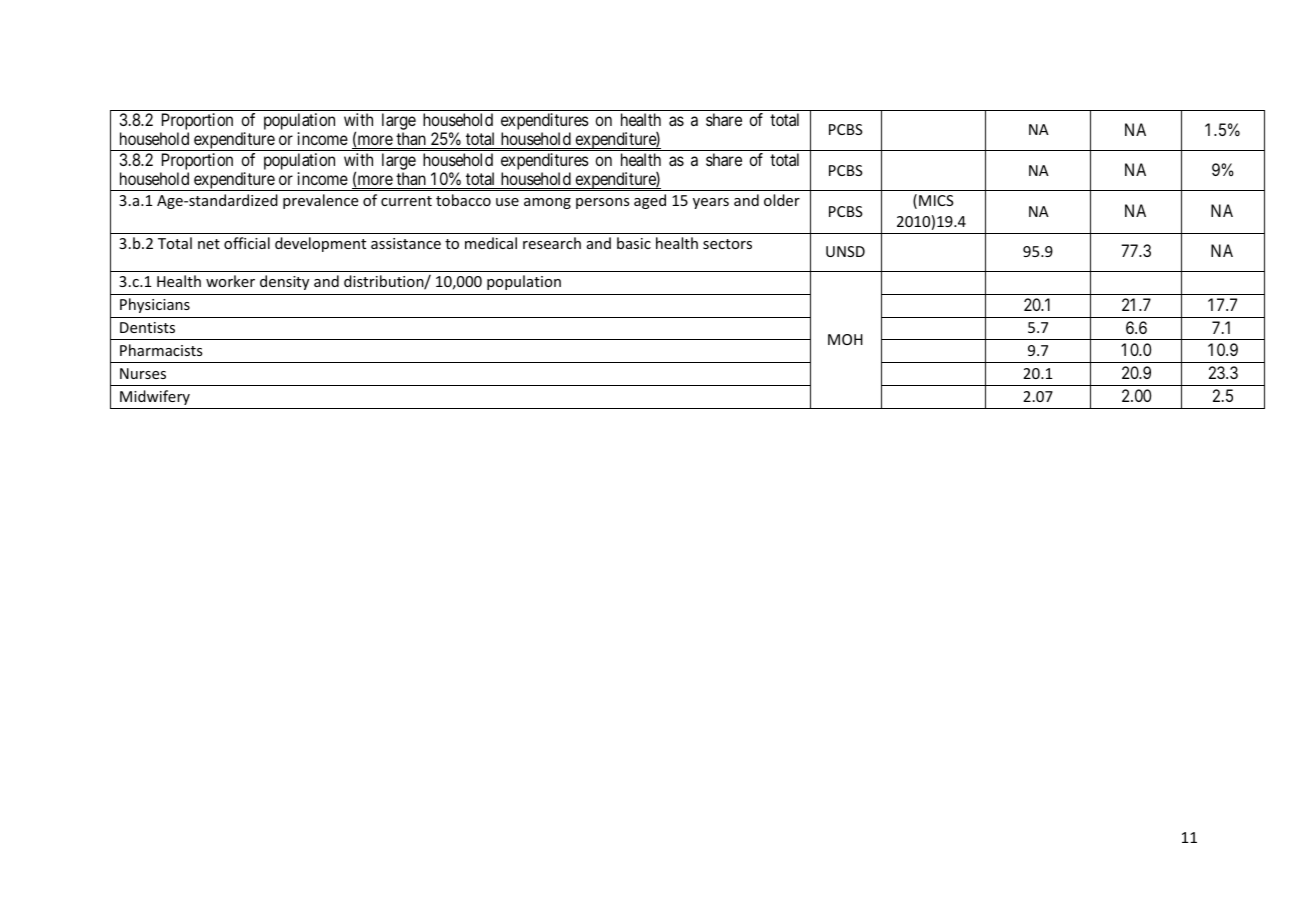 This image has width=1308, height=924. Describe the element at coordinates (727, 244) in the image. I see `sectors` at that location.
